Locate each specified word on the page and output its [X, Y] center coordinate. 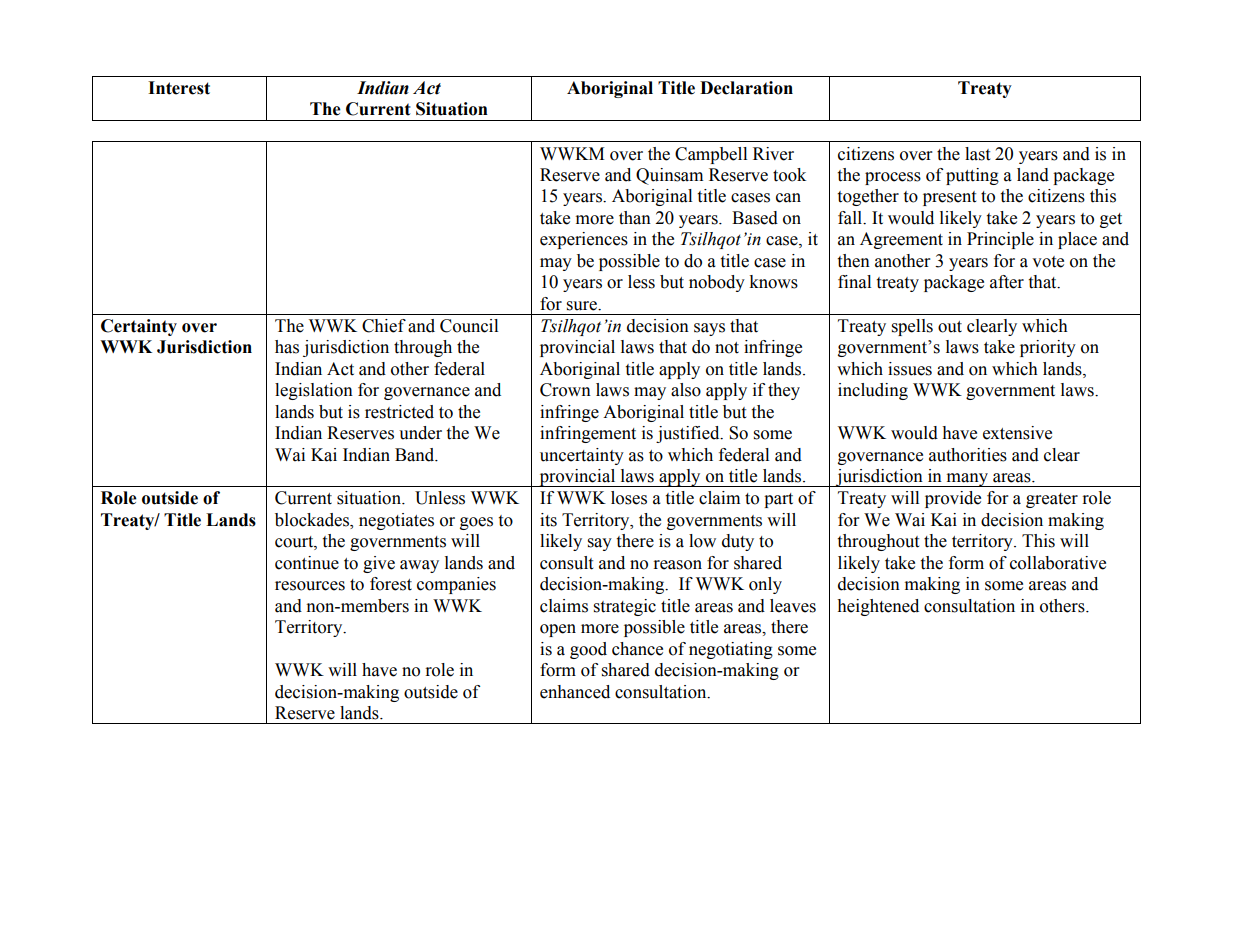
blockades [313, 520]
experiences [584, 240]
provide [953, 499]
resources [310, 586]
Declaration [746, 88]
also [686, 390]
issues [910, 369]
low [702, 541]
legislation [314, 391]
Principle [1000, 240]
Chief [384, 326]
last [977, 154]
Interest [179, 88]
